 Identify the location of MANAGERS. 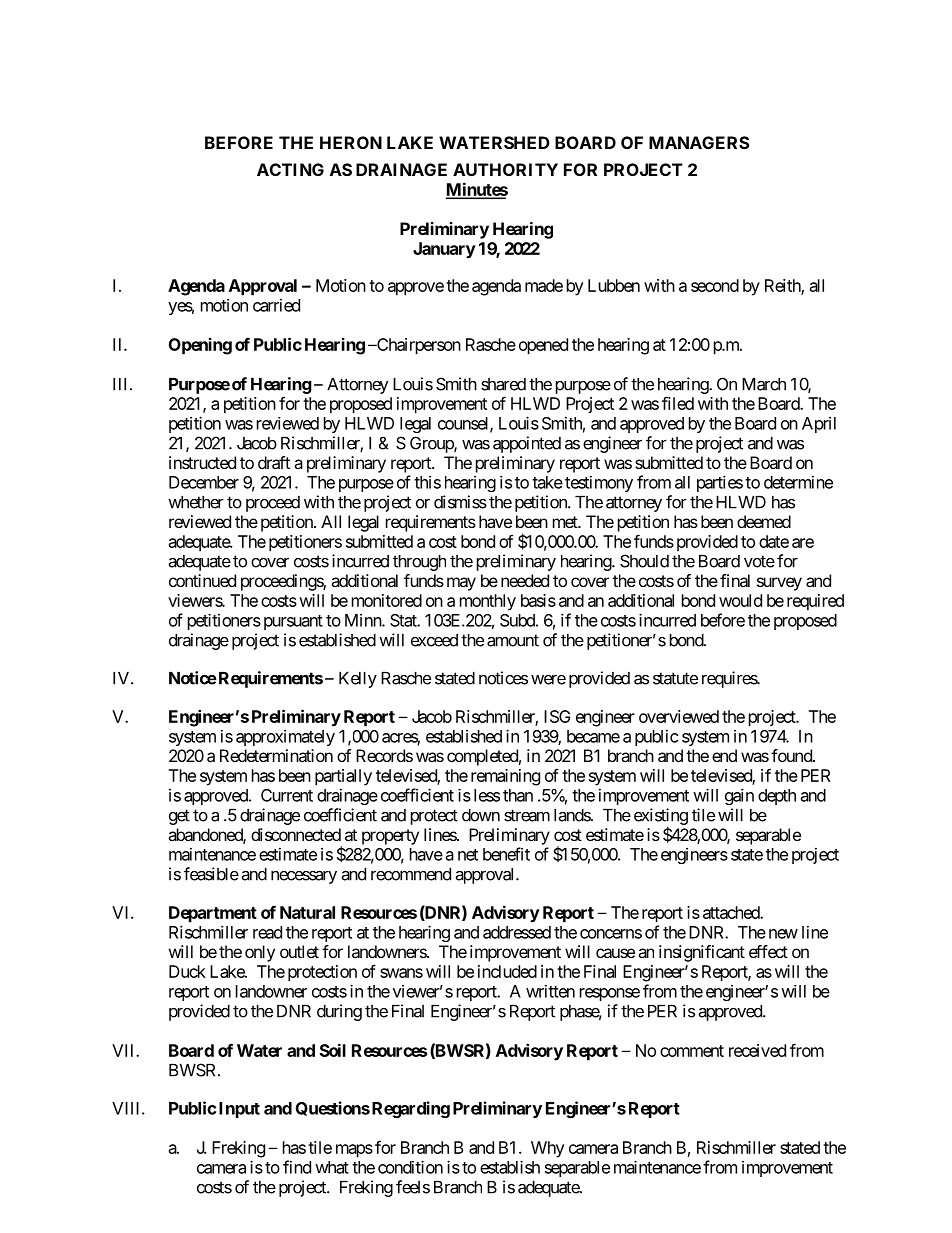
(699, 142).
